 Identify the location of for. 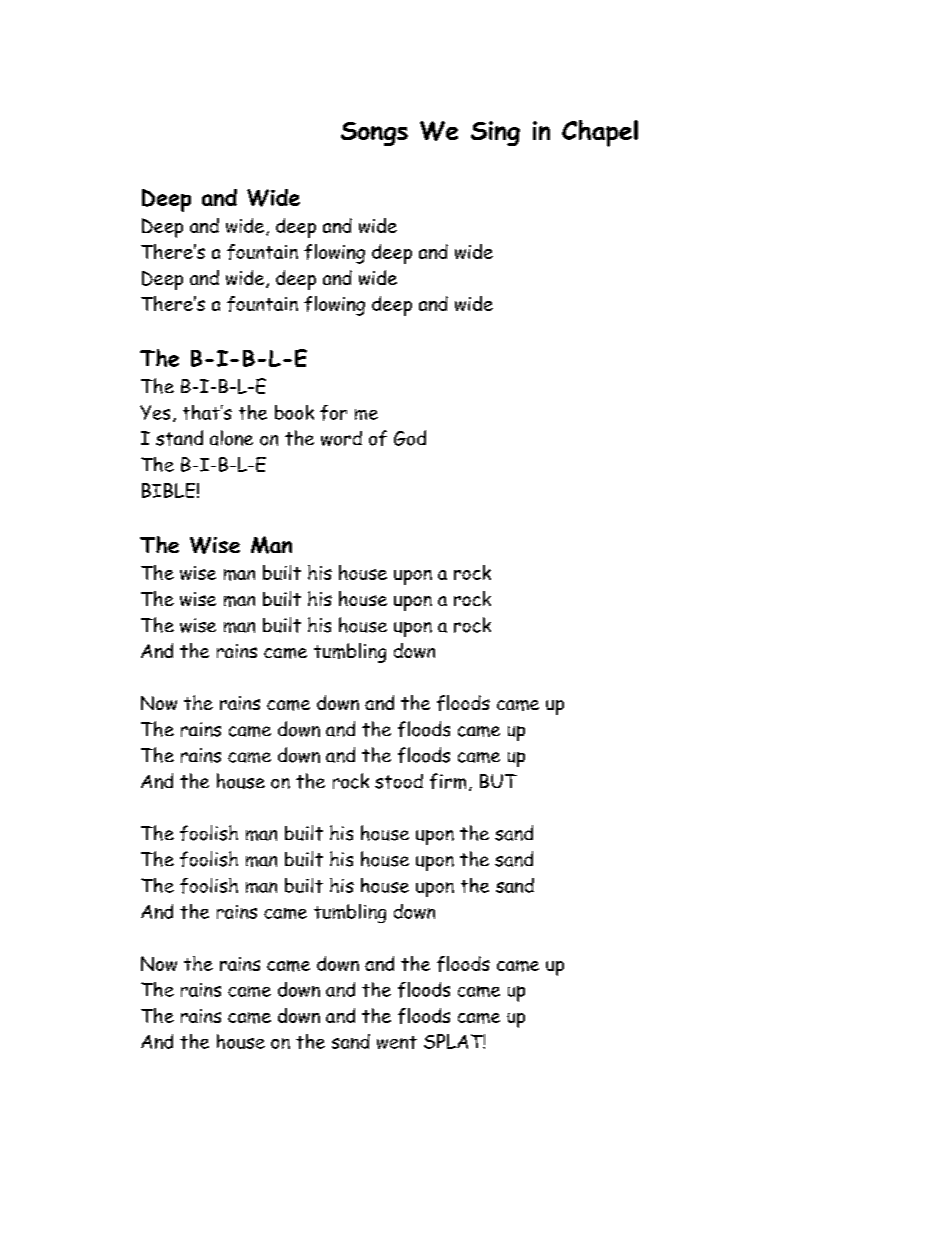
(333, 413).
